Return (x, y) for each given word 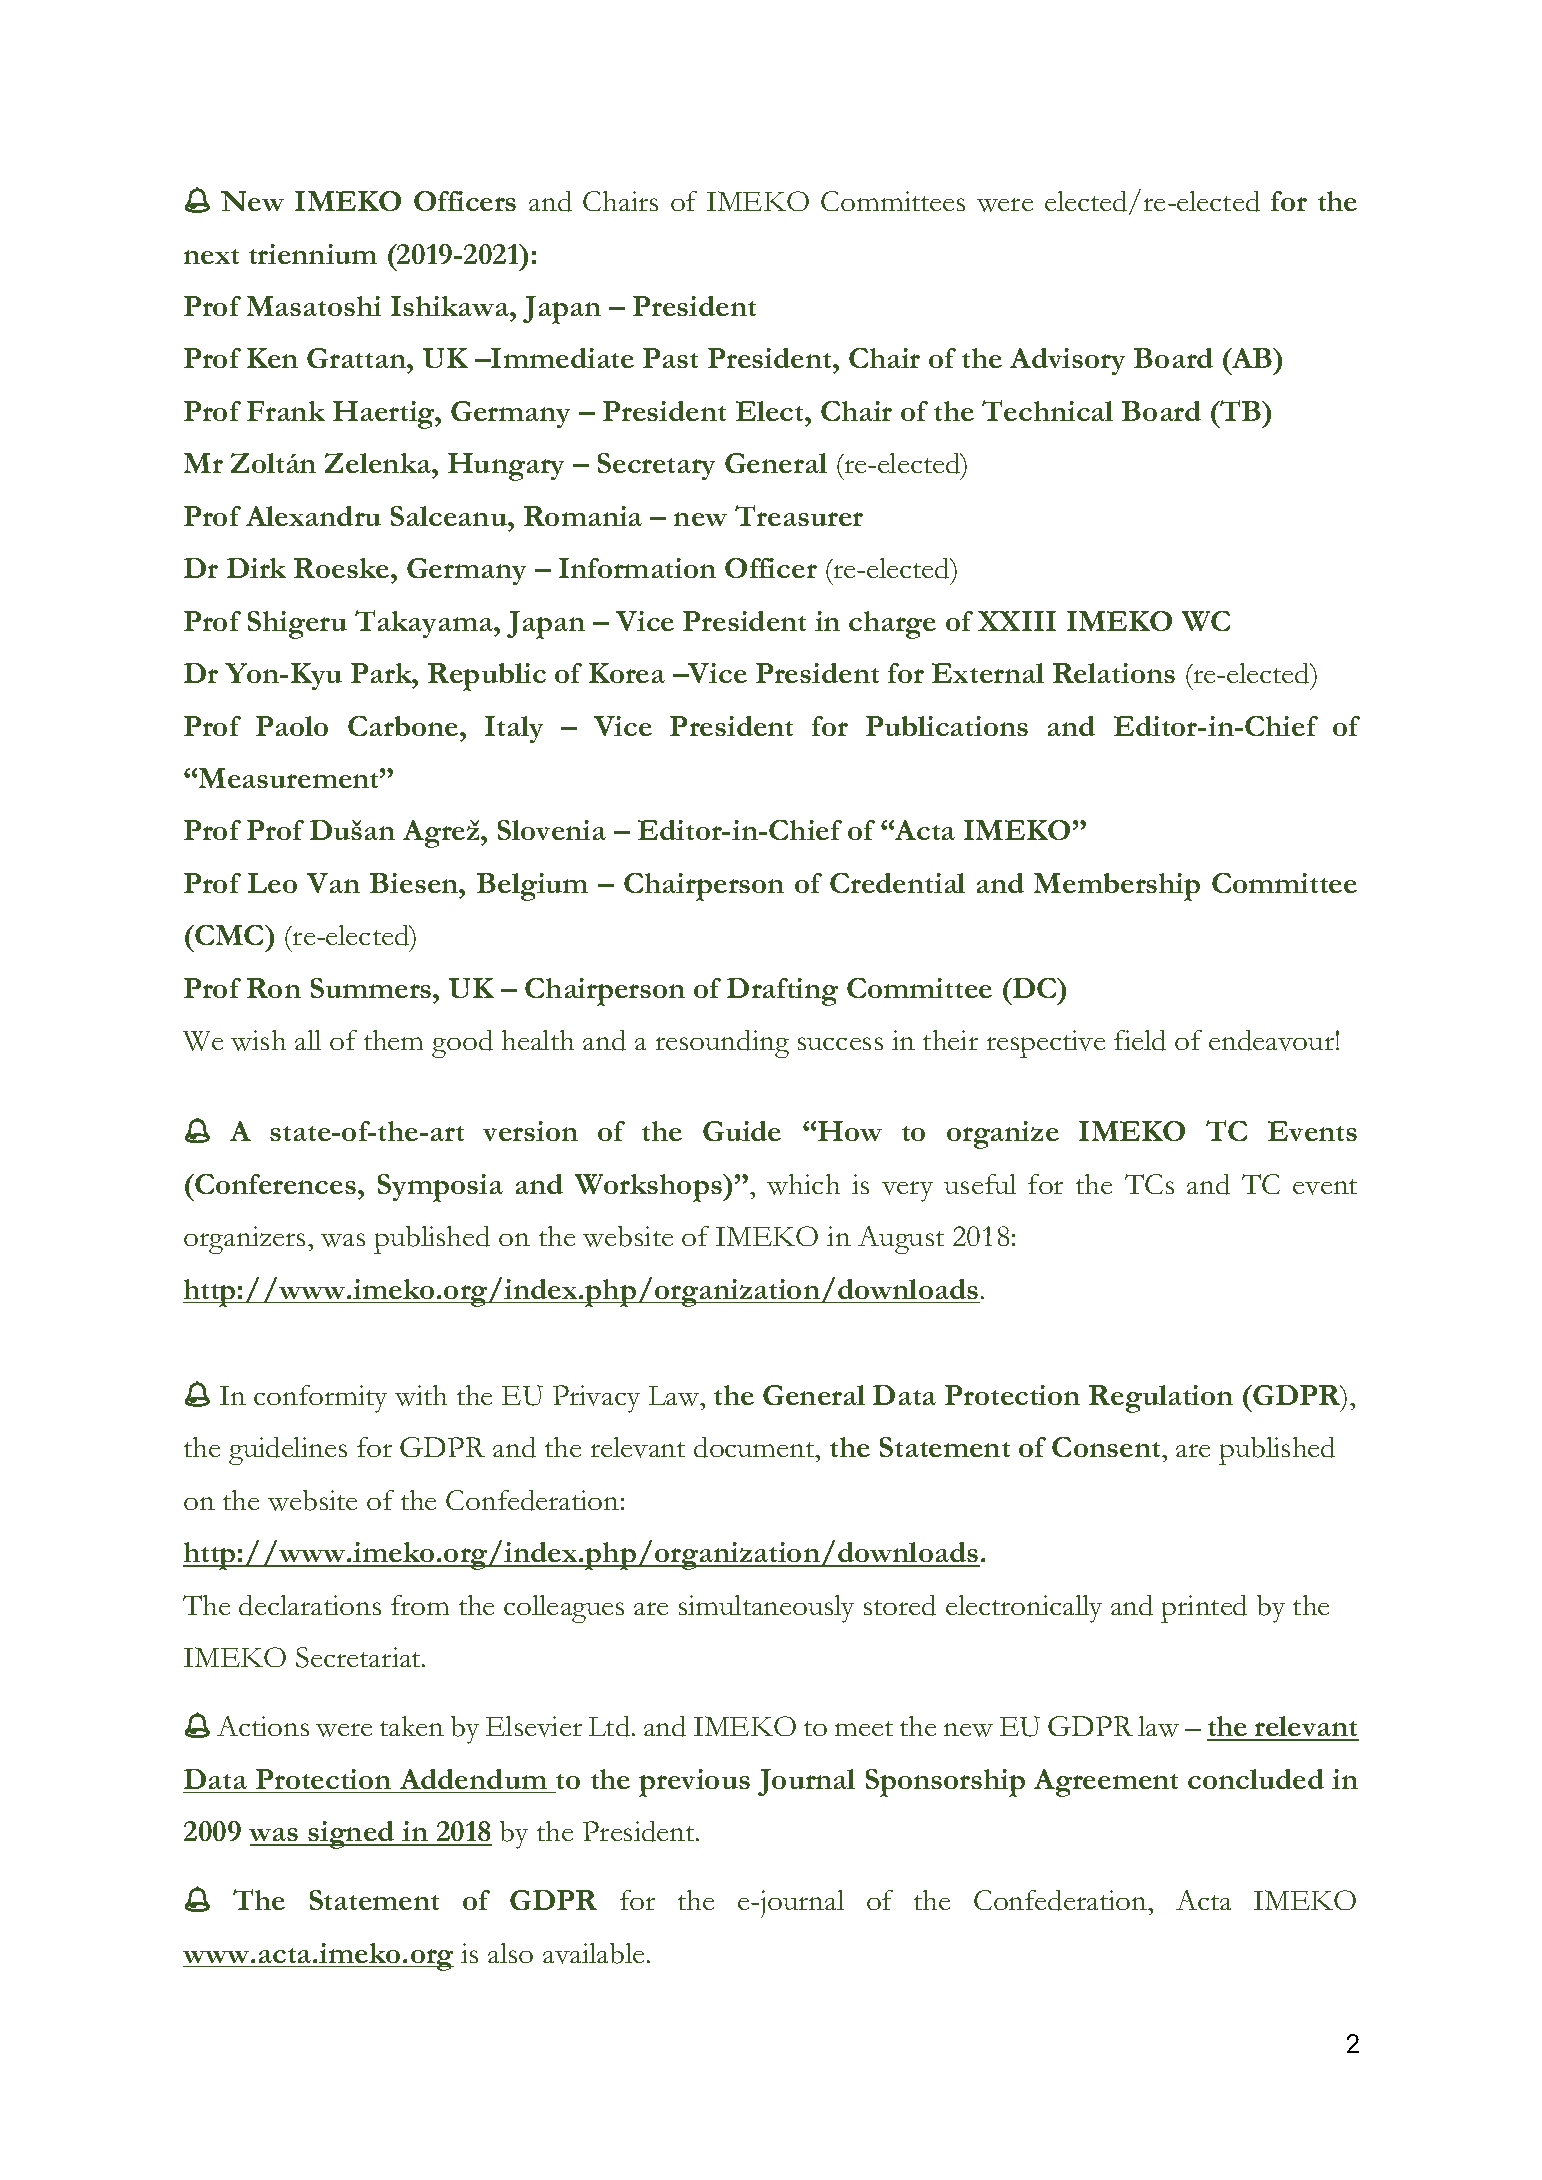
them (393, 1040)
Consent (1107, 1447)
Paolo (292, 726)
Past (670, 358)
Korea (627, 673)
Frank (286, 411)
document (755, 1447)
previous (694, 1783)
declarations (310, 1605)
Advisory (1067, 361)
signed (351, 1835)
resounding (722, 1044)
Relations (1114, 673)
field (1140, 1040)
